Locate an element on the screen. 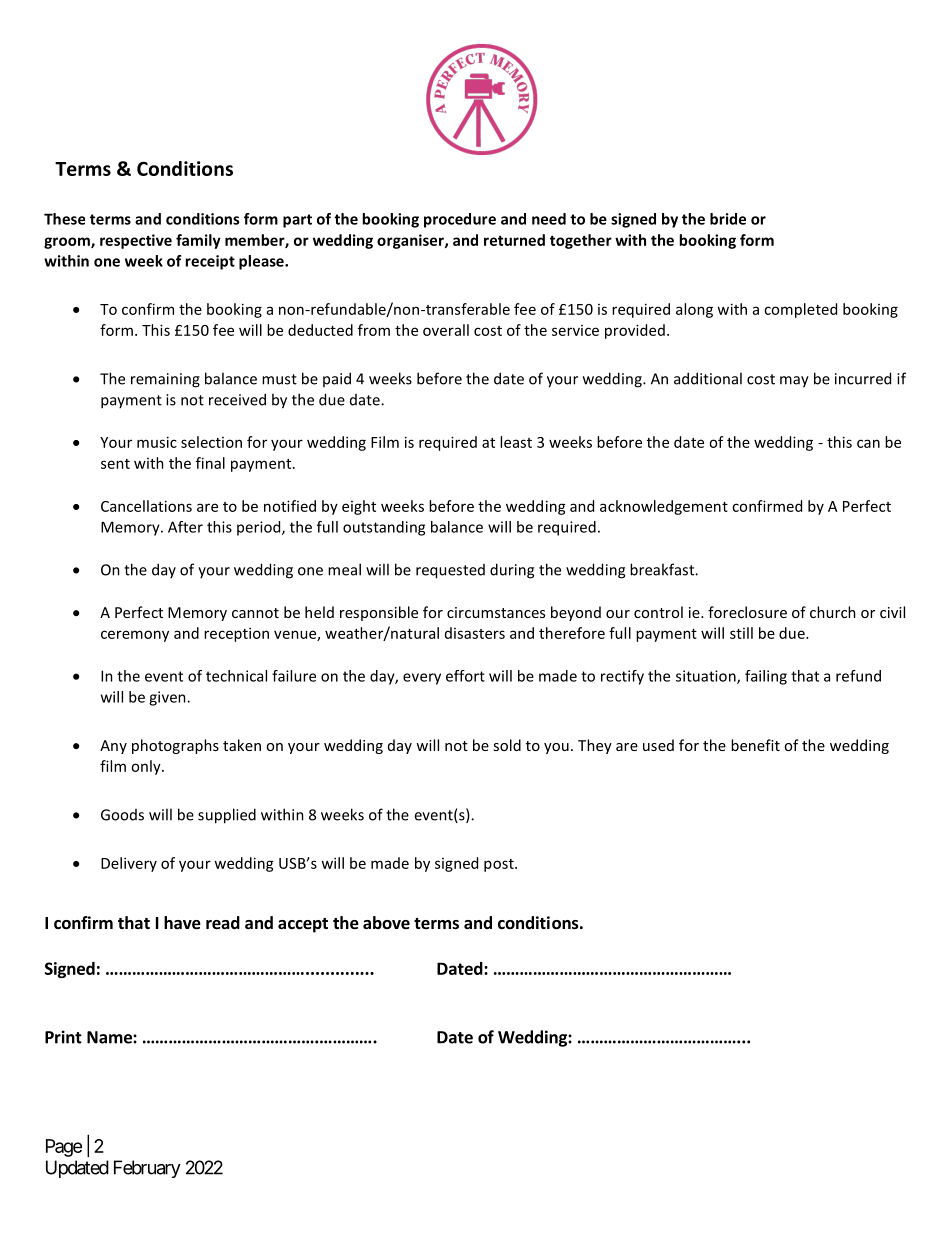  requested is located at coordinates (450, 571).
